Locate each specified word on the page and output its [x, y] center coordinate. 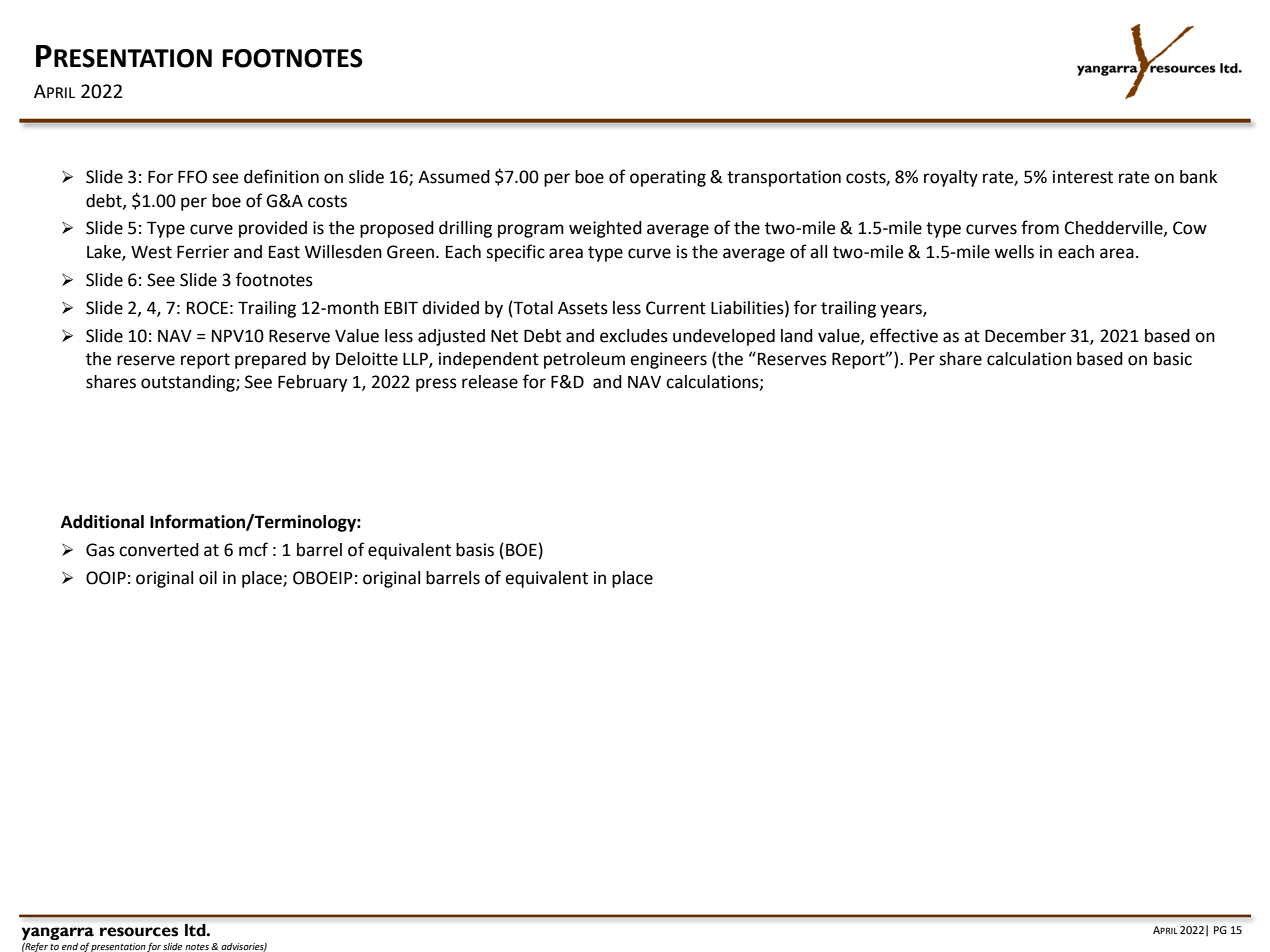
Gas [100, 550]
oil [208, 578]
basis [475, 550]
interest [1083, 177]
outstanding [189, 383]
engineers [668, 360]
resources [139, 932]
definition [281, 176]
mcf [253, 549]
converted [159, 550]
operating [668, 178]
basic [1173, 359]
